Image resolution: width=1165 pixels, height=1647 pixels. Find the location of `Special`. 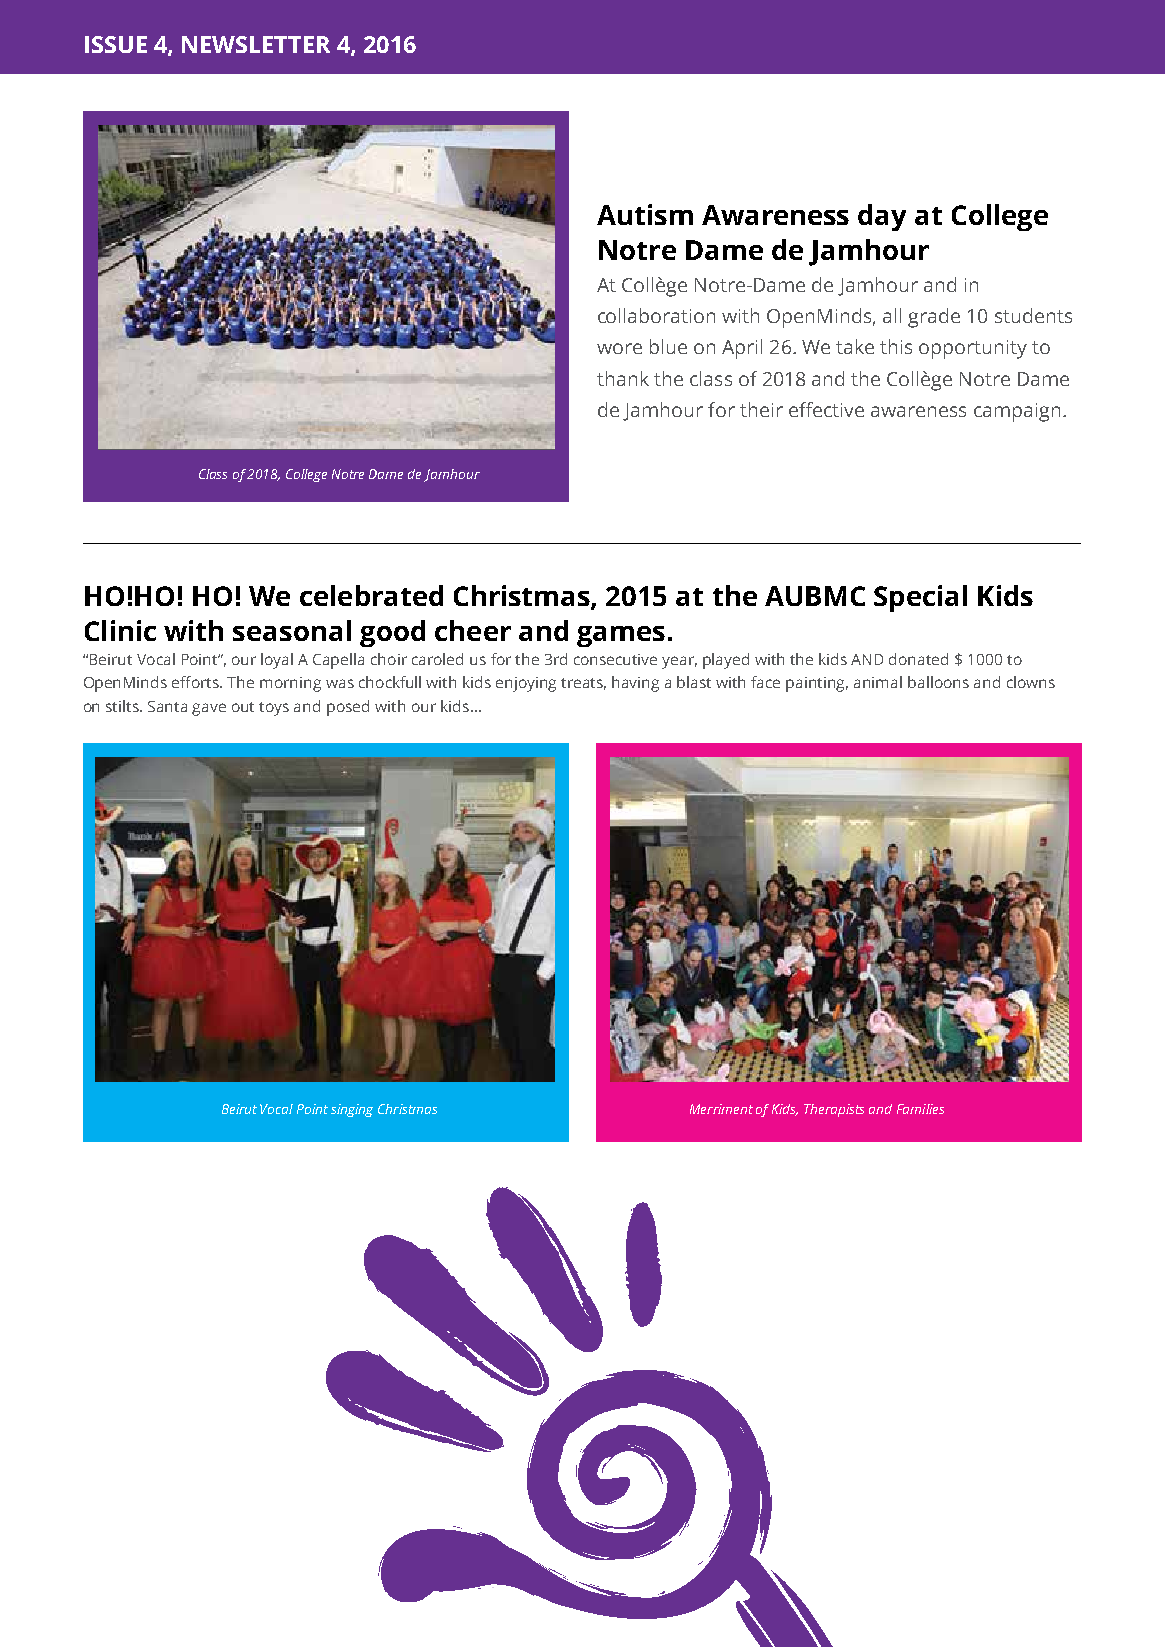

Special is located at coordinates (920, 598).
